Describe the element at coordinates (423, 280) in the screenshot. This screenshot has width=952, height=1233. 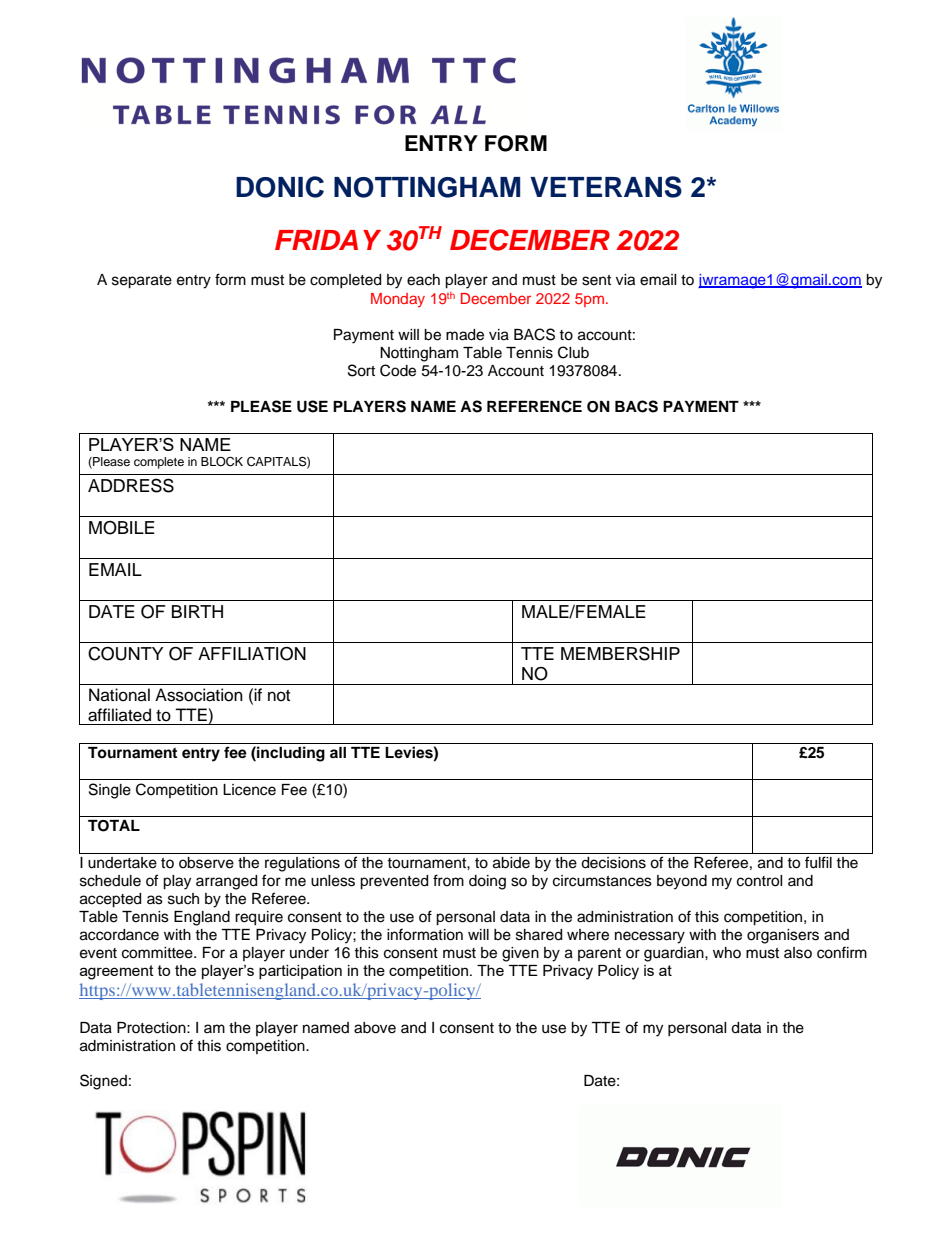
I see `each` at that location.
